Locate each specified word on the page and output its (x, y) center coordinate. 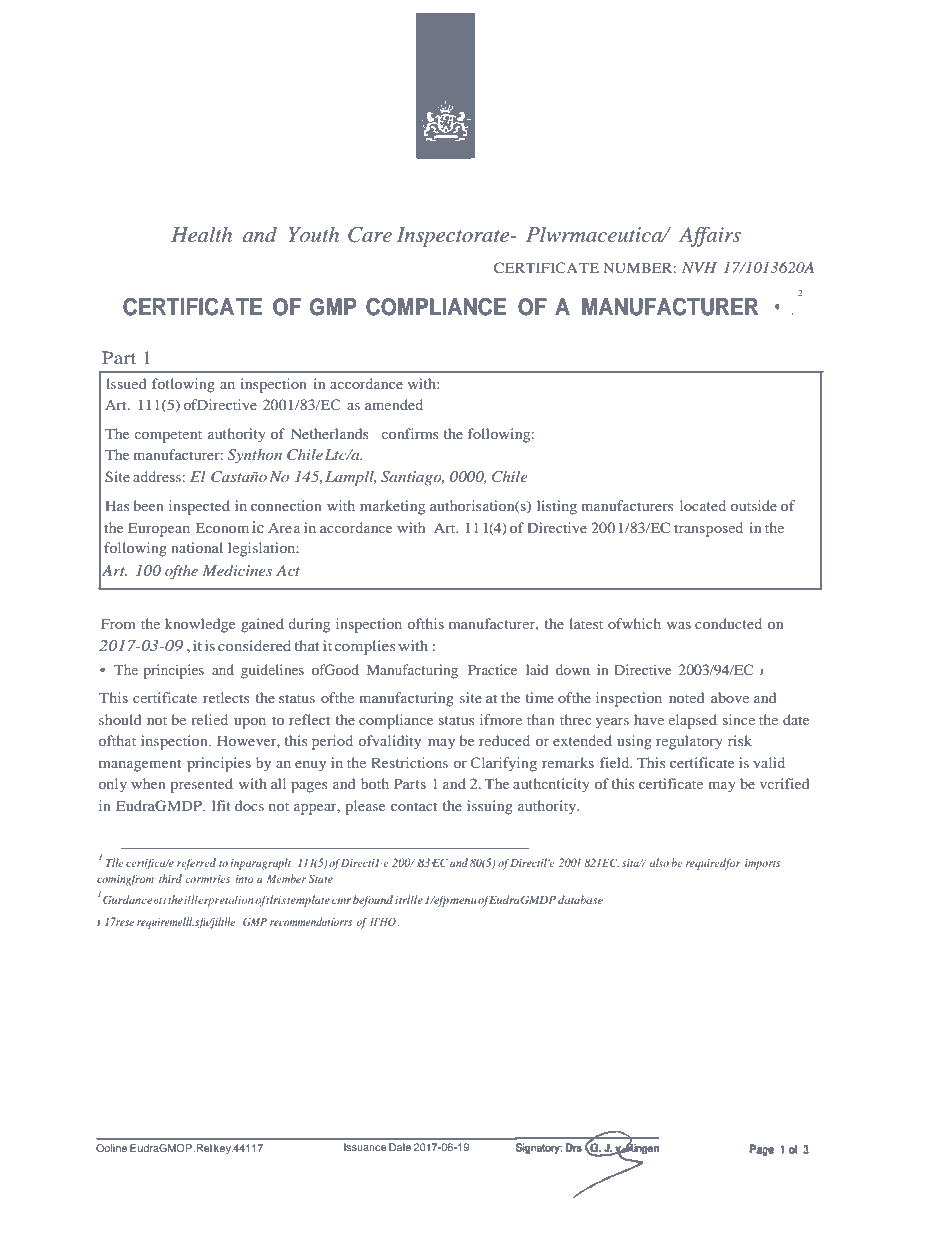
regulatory (689, 742)
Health (201, 234)
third (170, 878)
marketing (392, 507)
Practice (492, 669)
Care (370, 235)
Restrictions (409, 762)
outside (753, 505)
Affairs (710, 236)
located (703, 505)
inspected (199, 507)
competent (168, 436)
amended (394, 404)
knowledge (200, 625)
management (140, 765)
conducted (728, 623)
